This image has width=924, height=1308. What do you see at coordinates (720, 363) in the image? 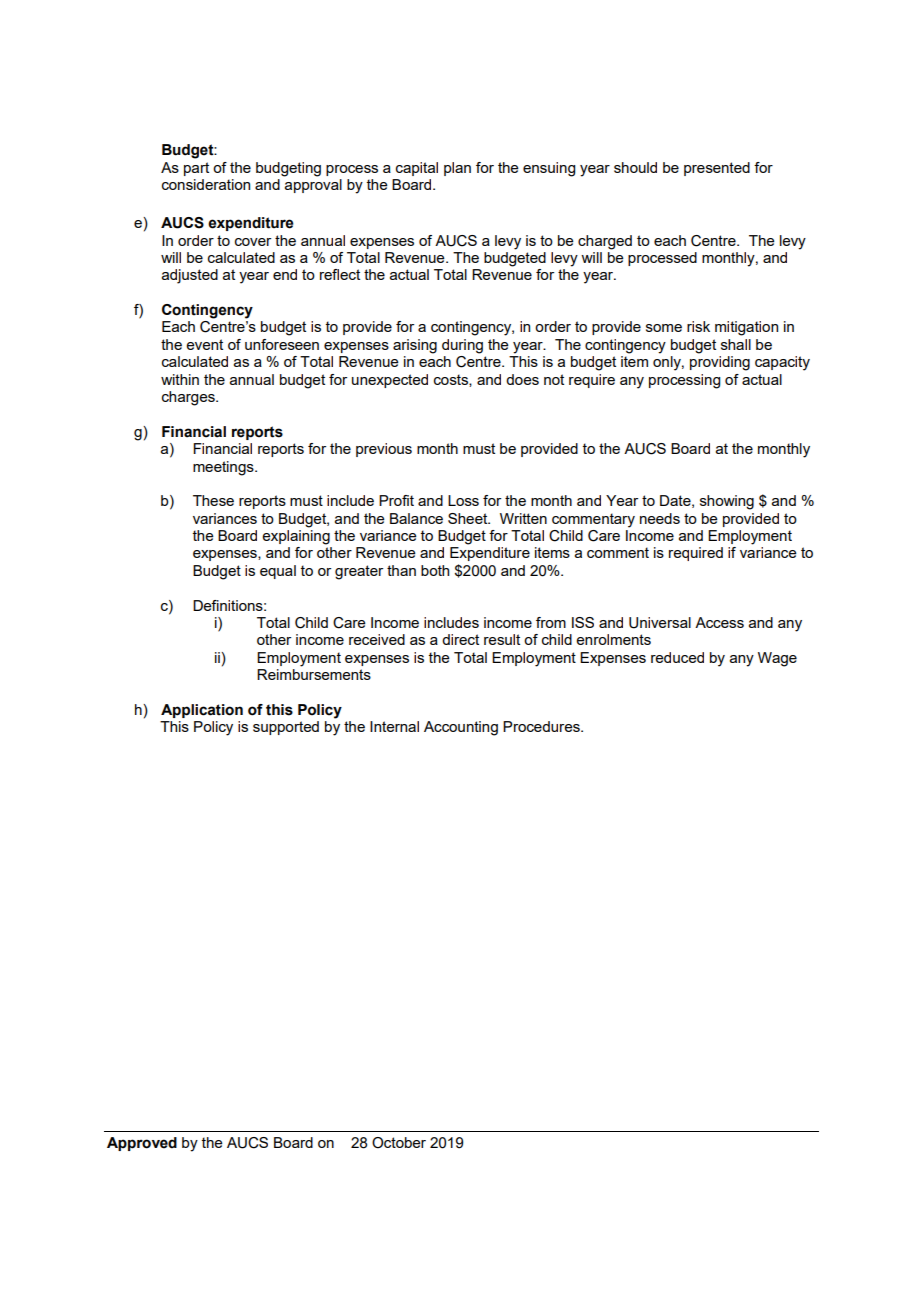
I see `providing` at bounding box center [720, 363].
